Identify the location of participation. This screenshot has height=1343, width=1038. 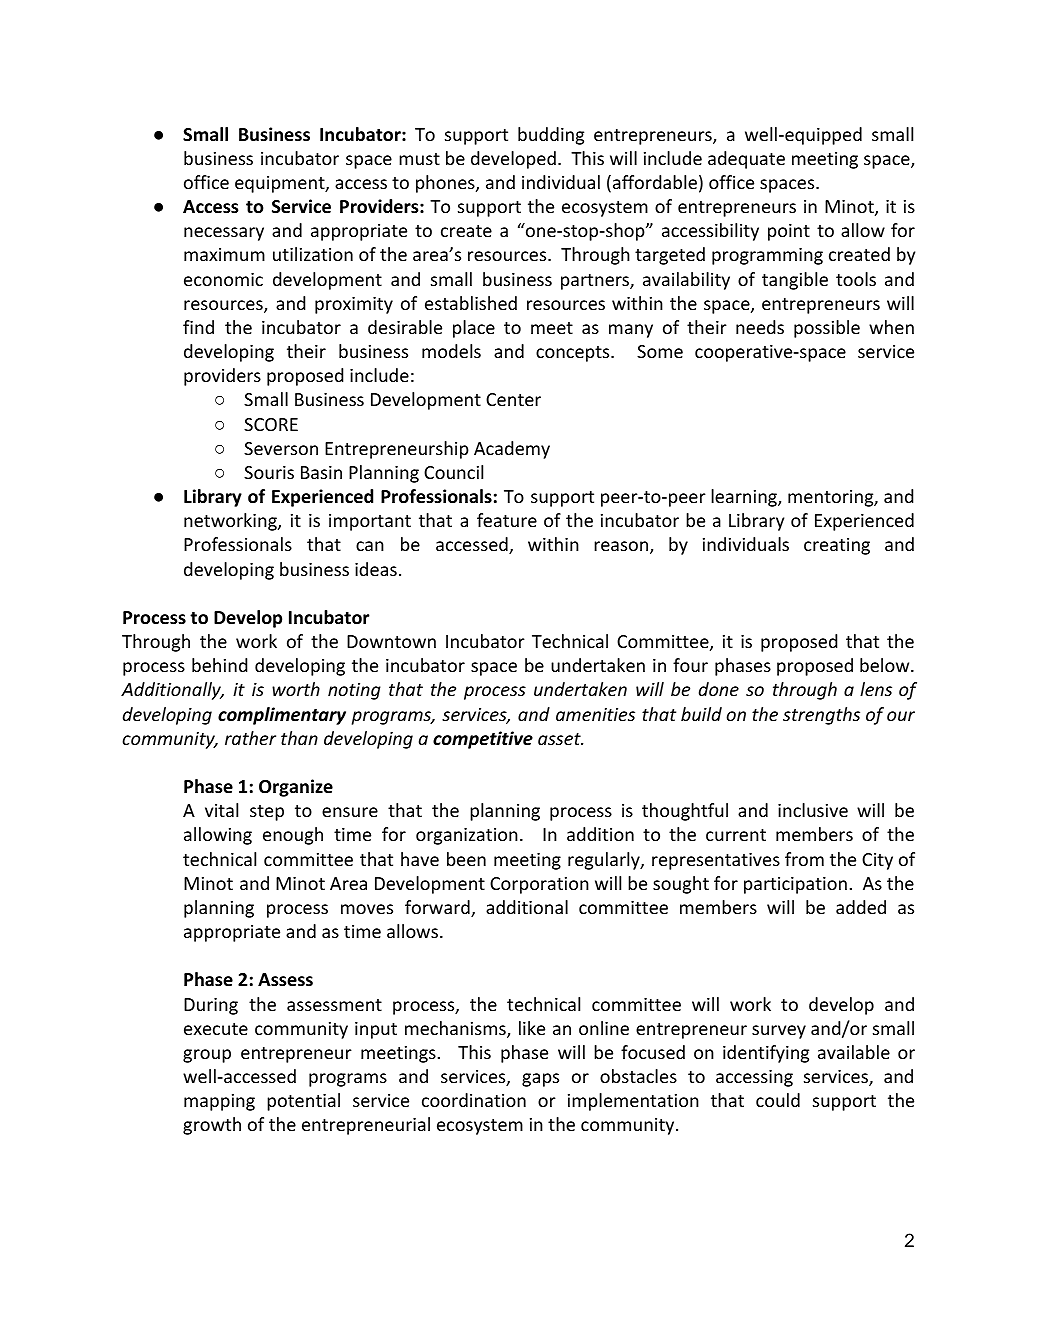
(795, 885).
